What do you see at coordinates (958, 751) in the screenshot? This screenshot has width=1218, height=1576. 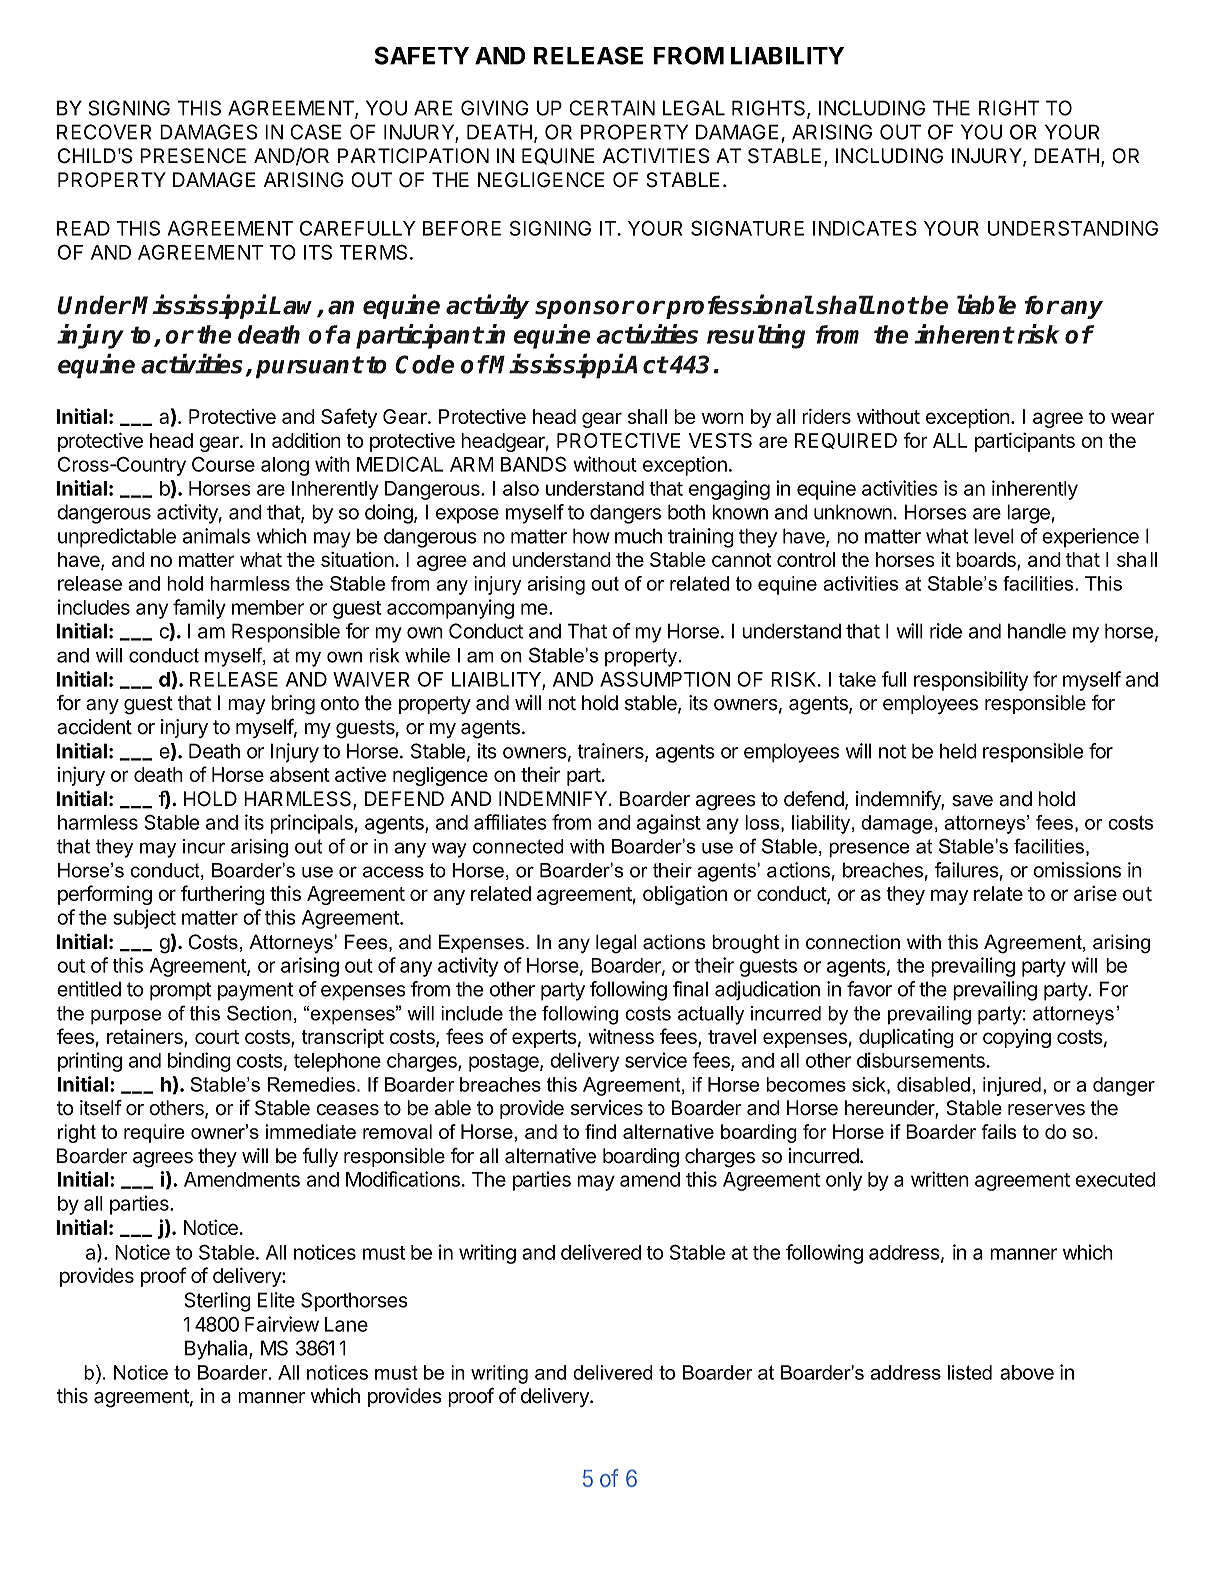 I see `held` at bounding box center [958, 751].
